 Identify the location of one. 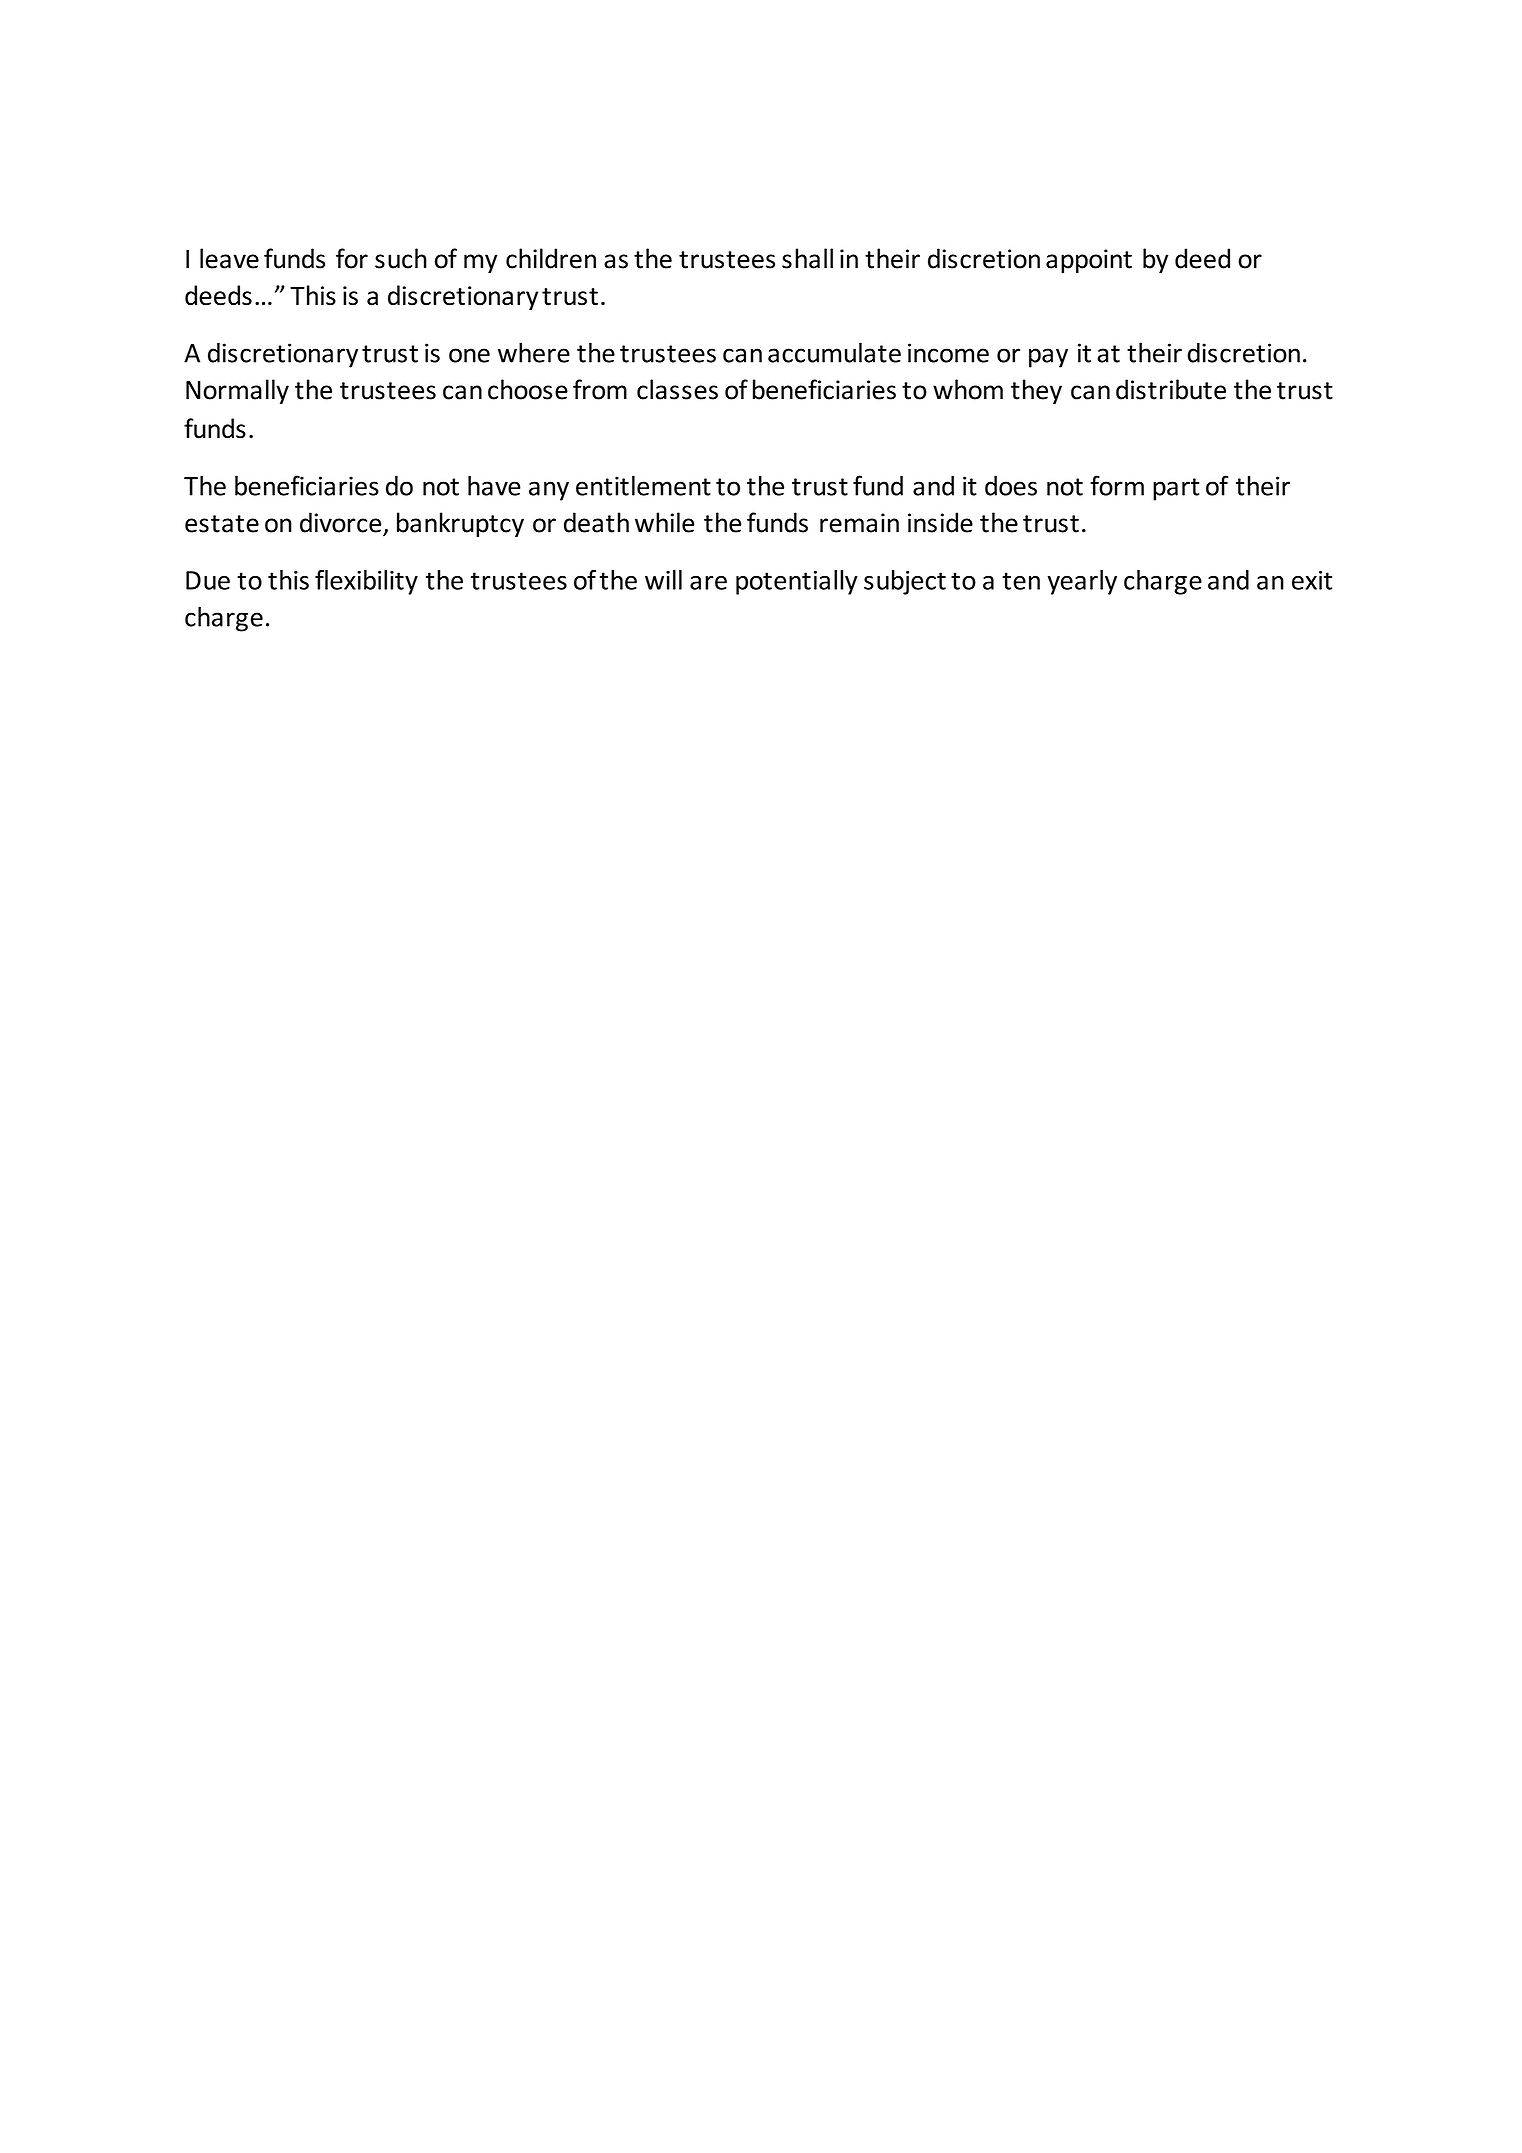
(469, 355).
